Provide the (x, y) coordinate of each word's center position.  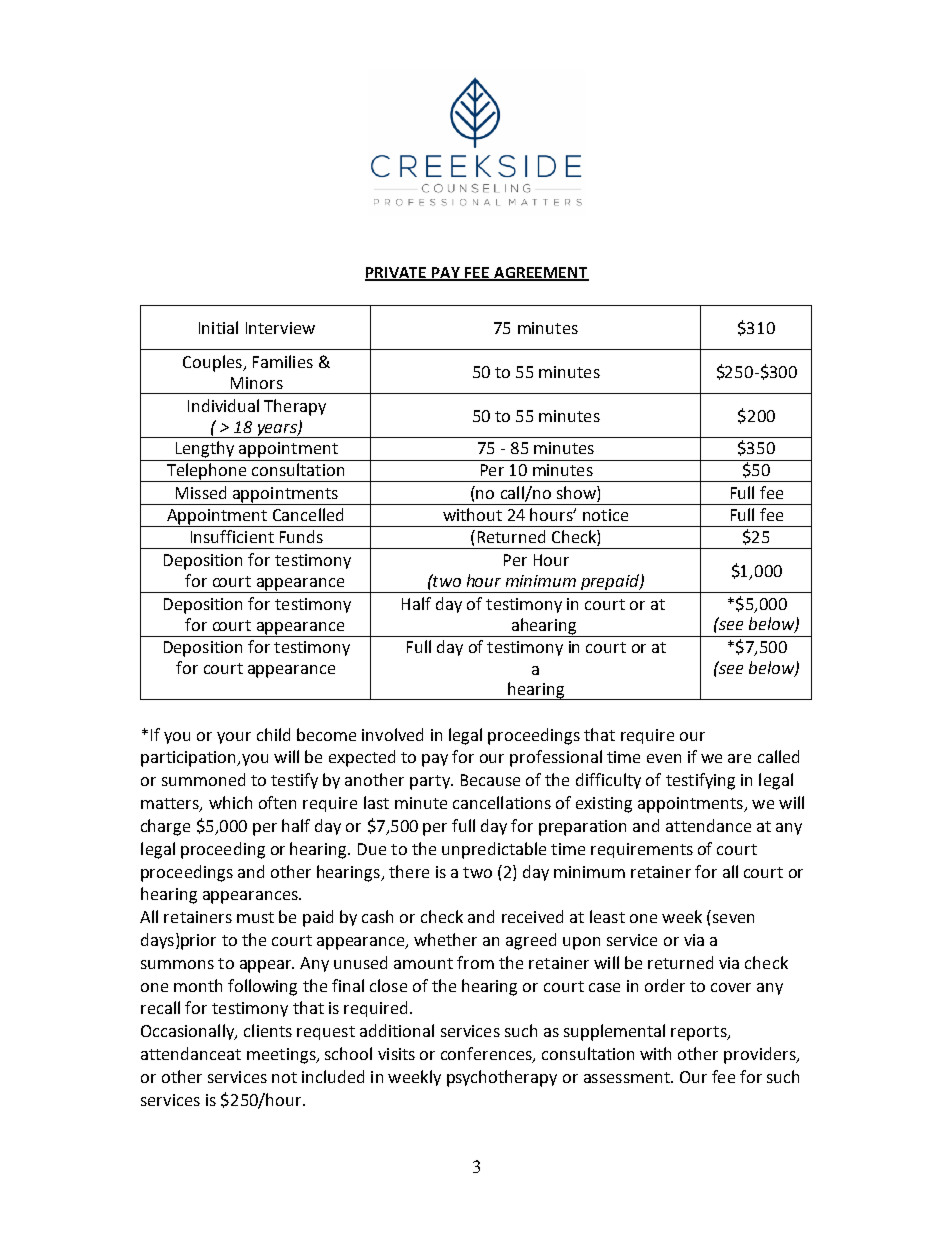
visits (396, 1054)
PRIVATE (397, 273)
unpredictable (494, 850)
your (234, 738)
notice (605, 515)
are (739, 758)
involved (392, 734)
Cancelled (308, 514)
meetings (282, 1056)
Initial (218, 327)
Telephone (206, 472)
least (607, 916)
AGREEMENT (541, 273)
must (255, 917)
